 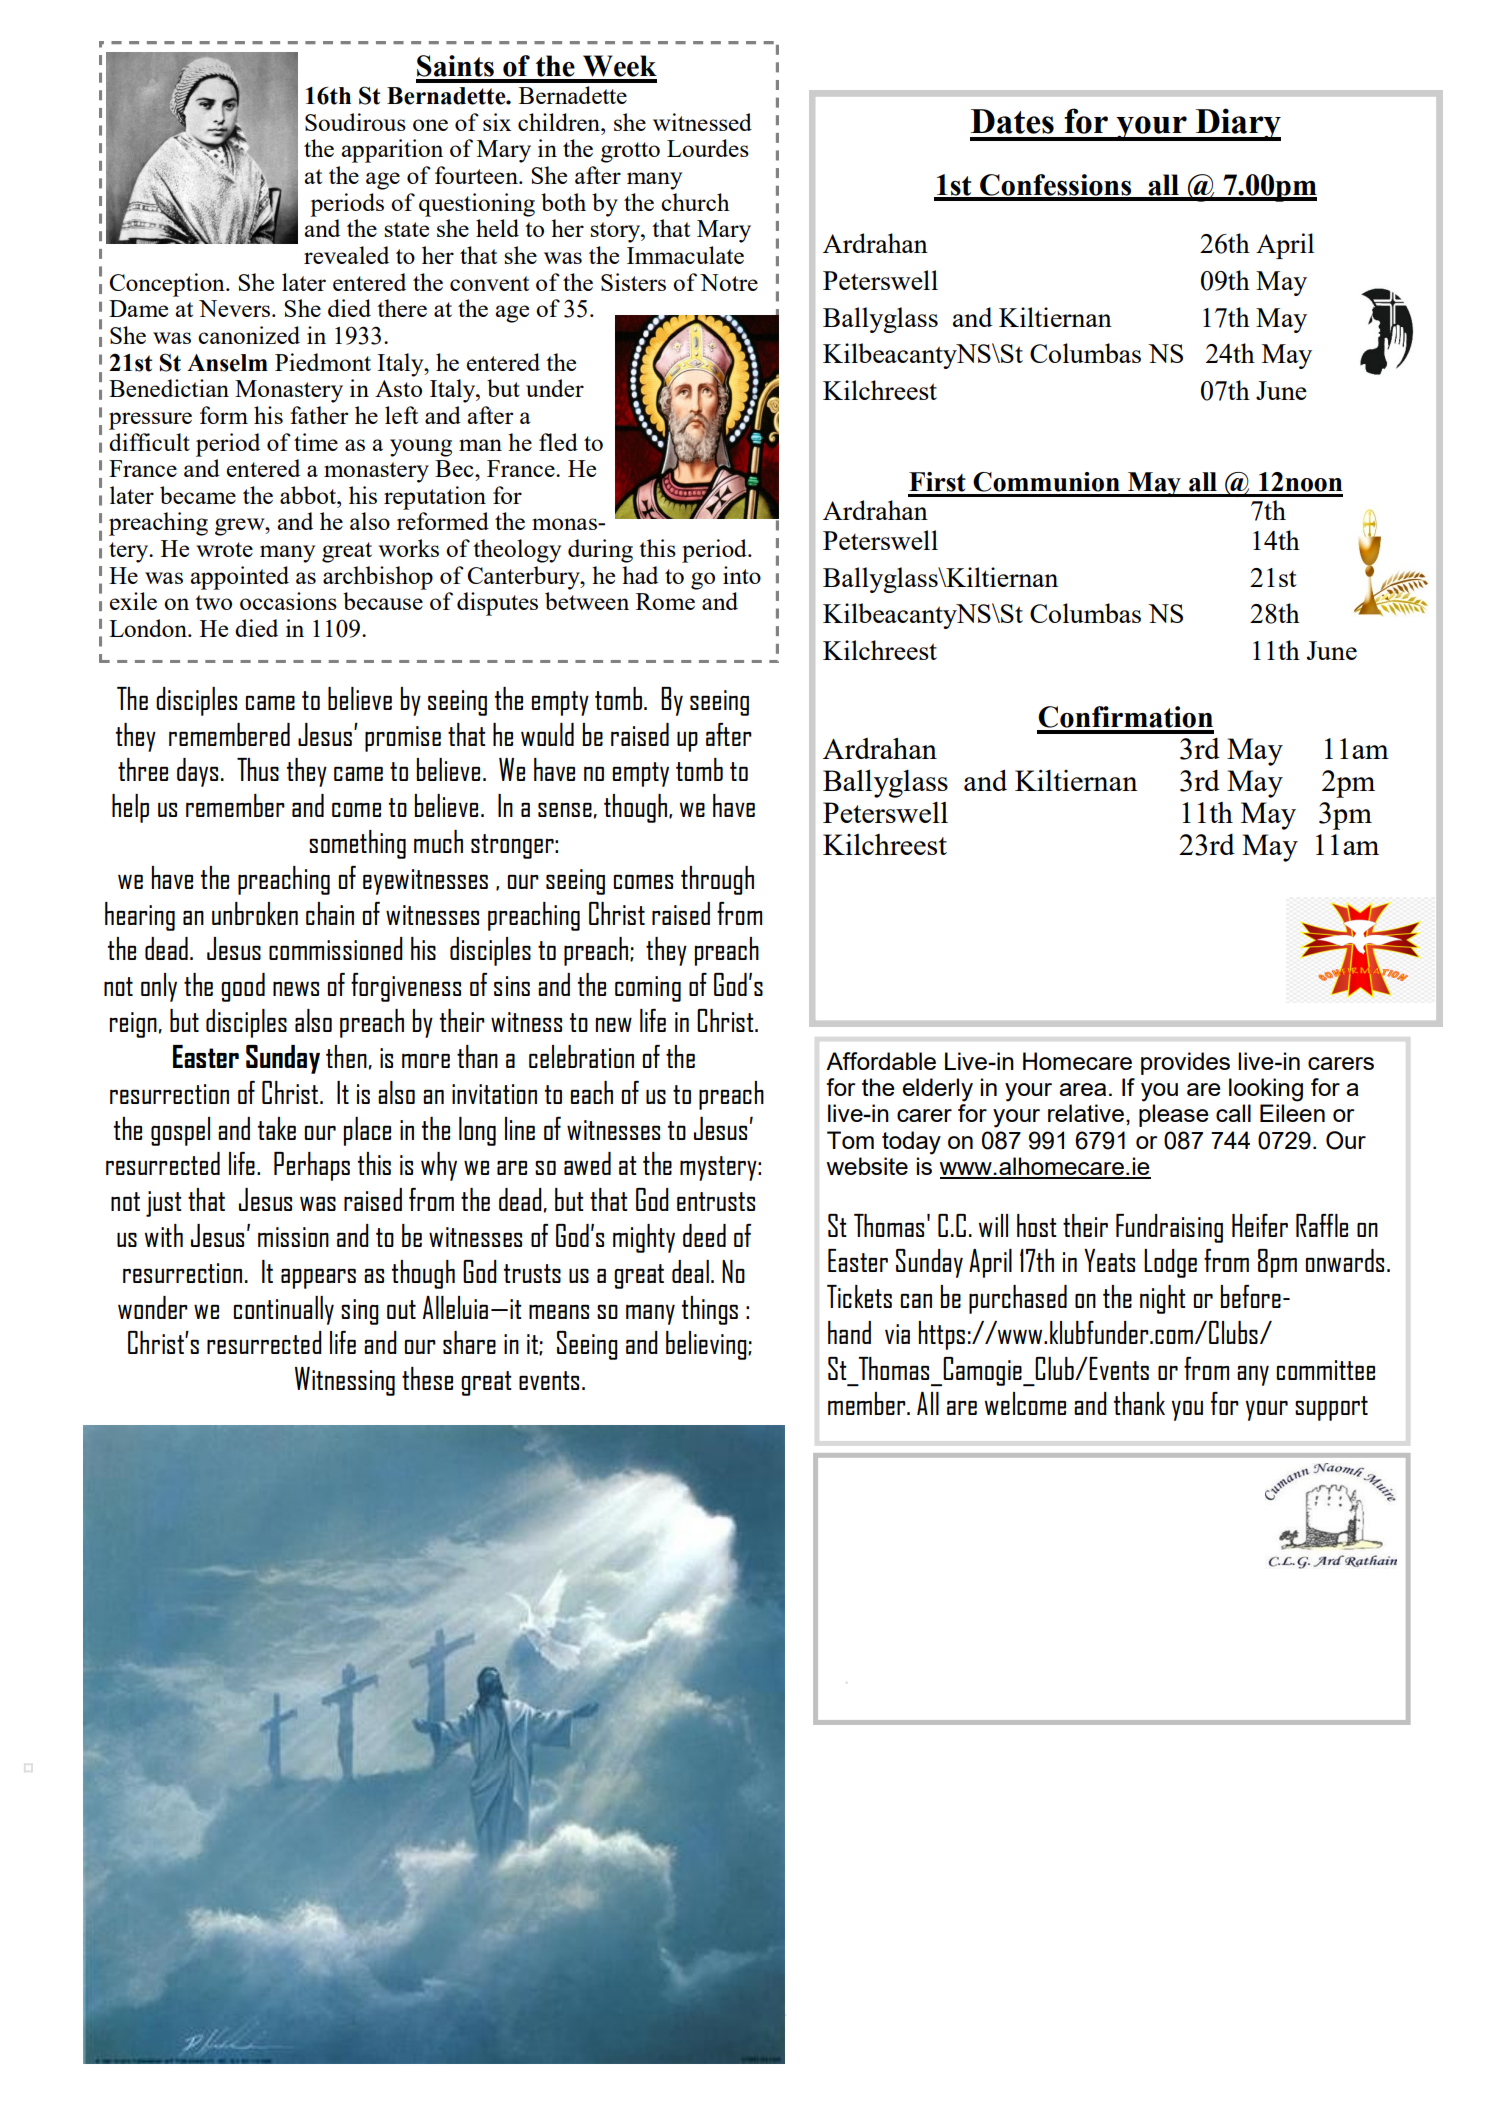 What do you see at coordinates (392, 151) in the screenshot?
I see `apparition` at bounding box center [392, 151].
